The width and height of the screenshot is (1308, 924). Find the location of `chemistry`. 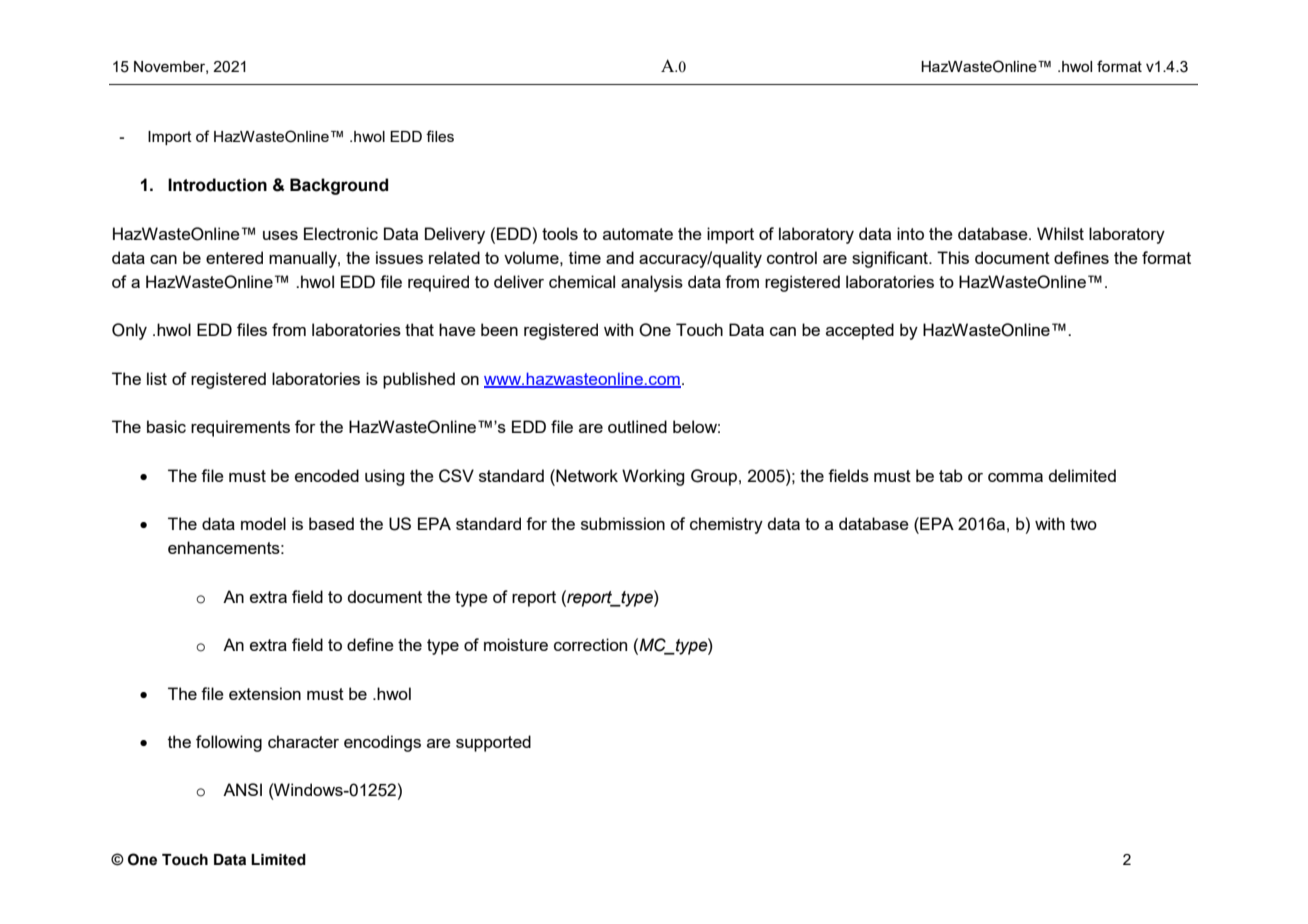

chemistry is located at coordinates (726, 525).
